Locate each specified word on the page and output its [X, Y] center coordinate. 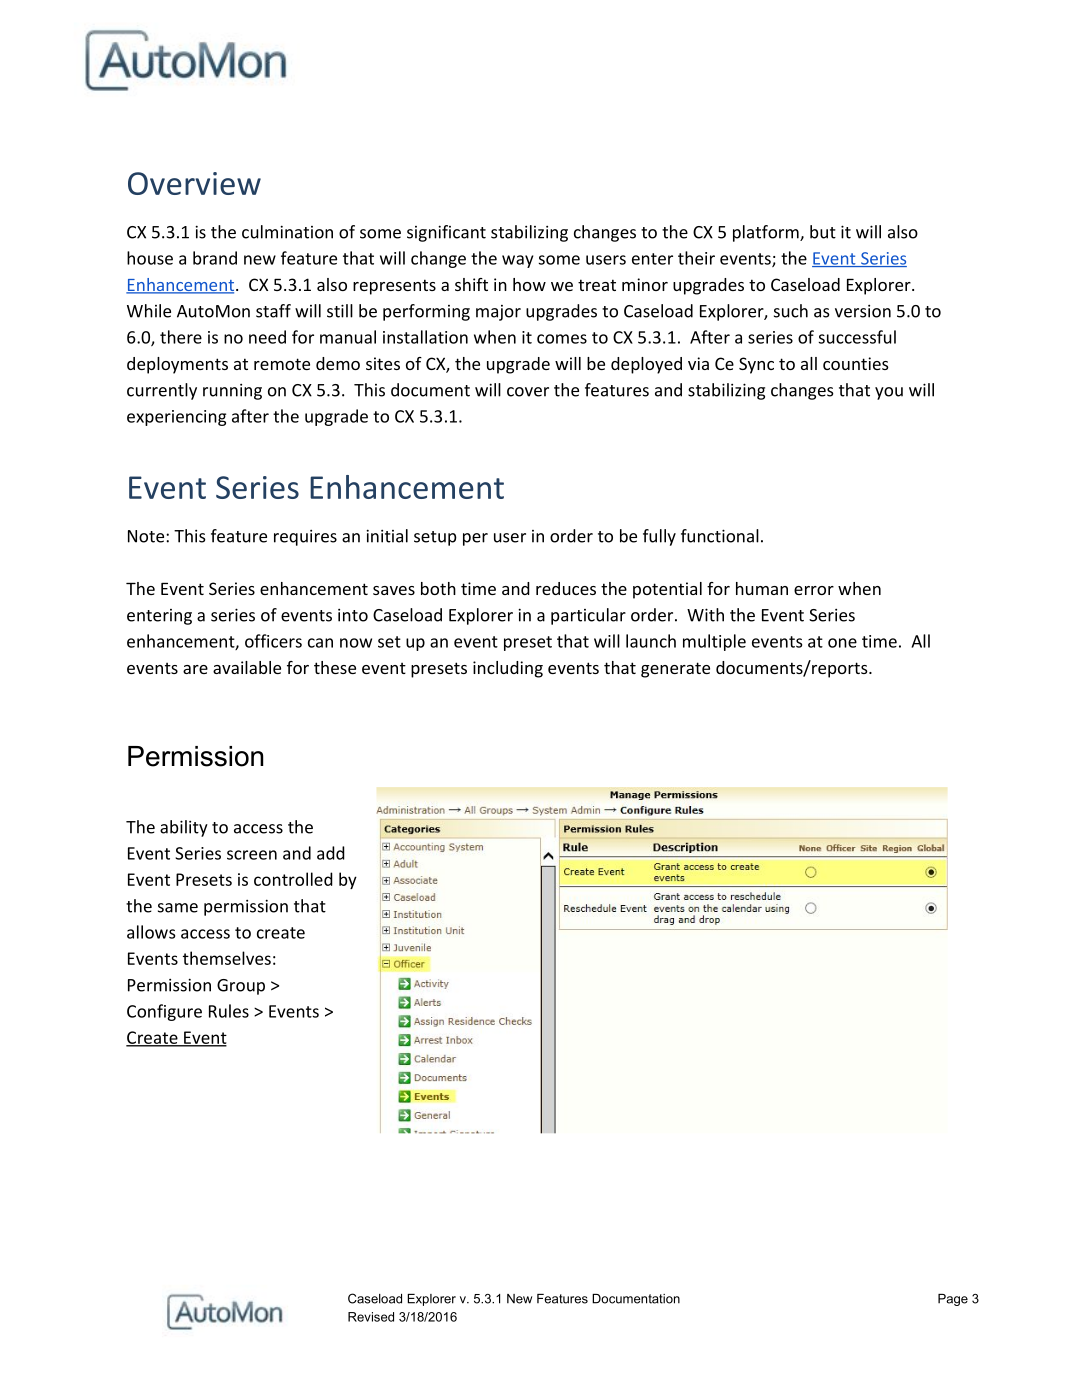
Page [953, 1300]
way [517, 261]
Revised [371, 1317]
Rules [229, 1011]
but [823, 232]
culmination [287, 232]
